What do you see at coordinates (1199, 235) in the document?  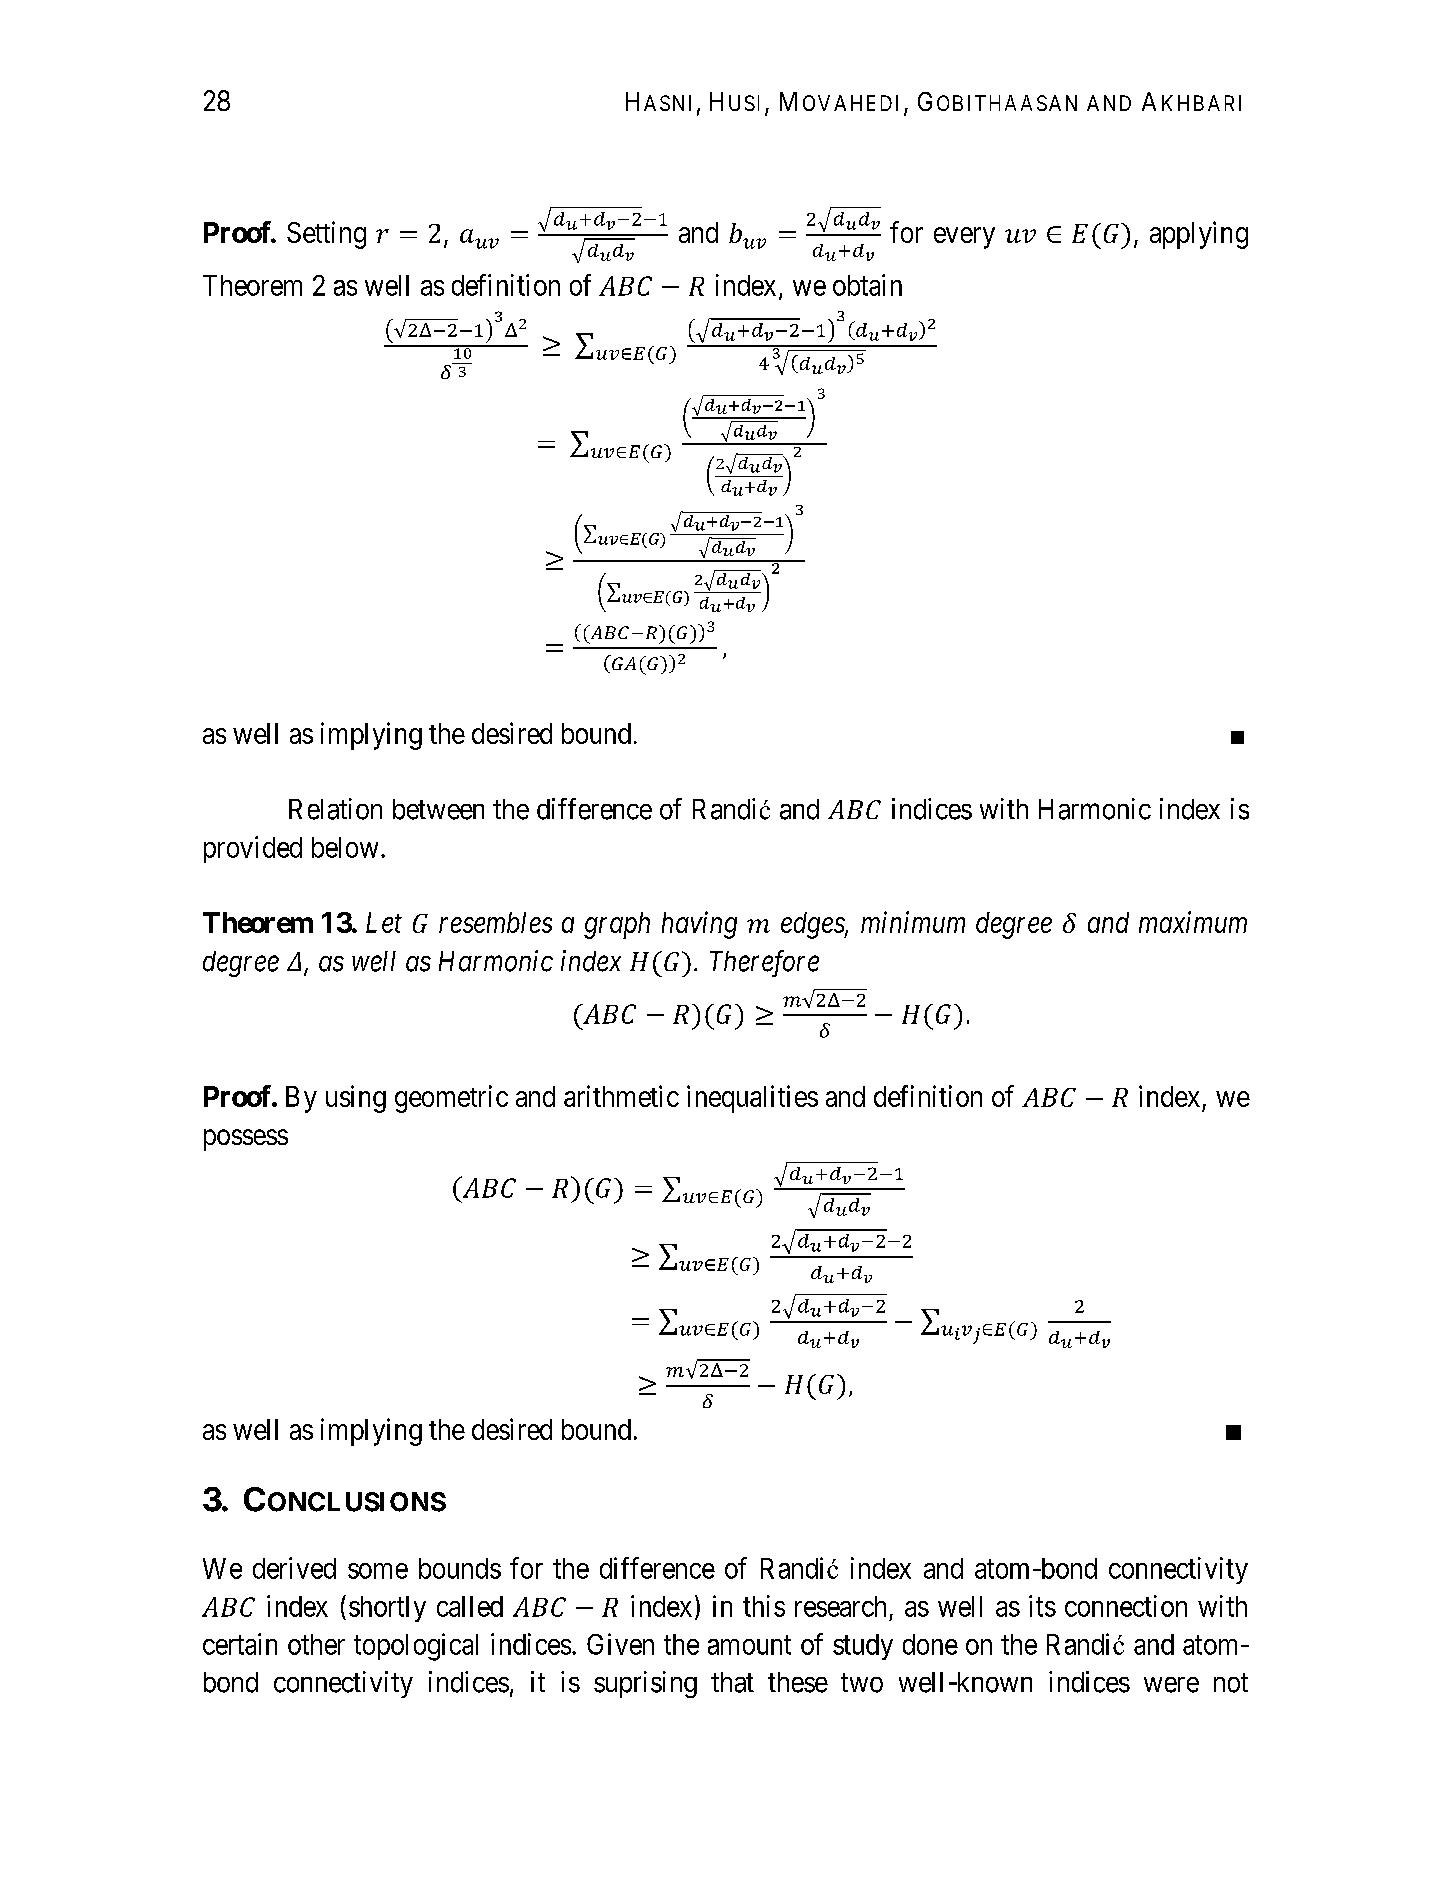 I see `applying` at bounding box center [1199, 235].
